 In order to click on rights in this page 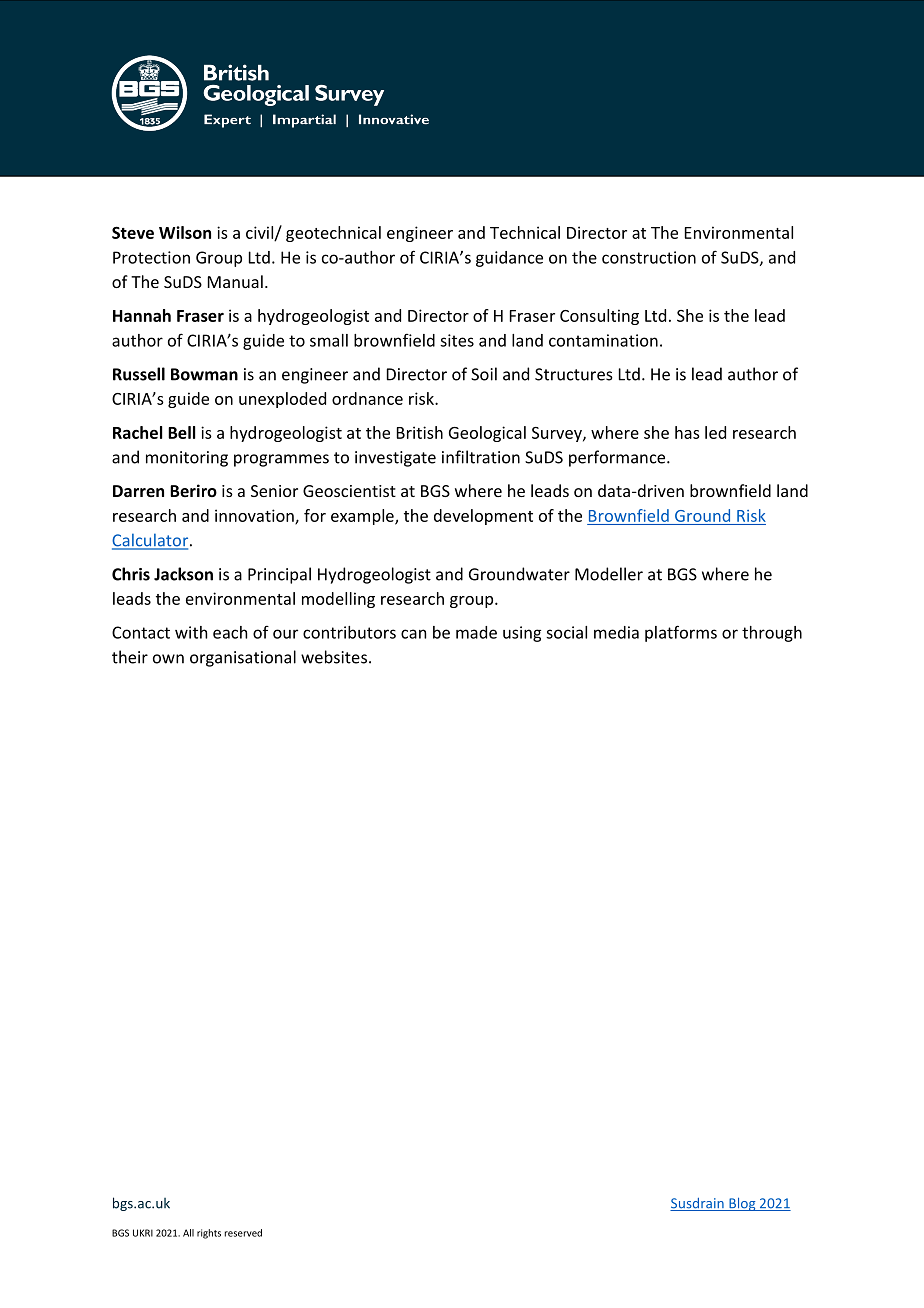, I will do `click(209, 1234)`.
